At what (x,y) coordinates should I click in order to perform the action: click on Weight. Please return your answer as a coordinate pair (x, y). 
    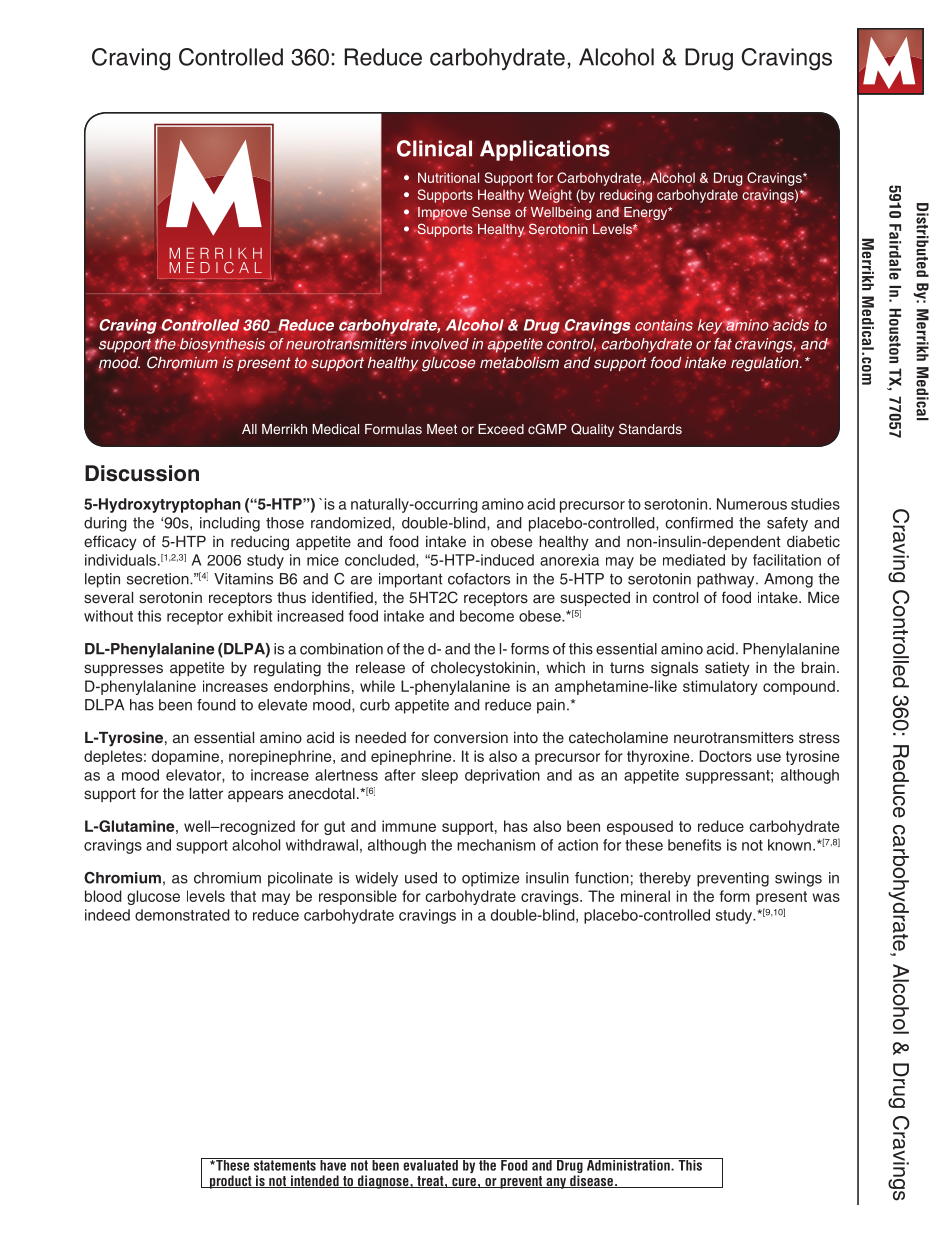
    Looking at the image, I should click on (550, 196).
